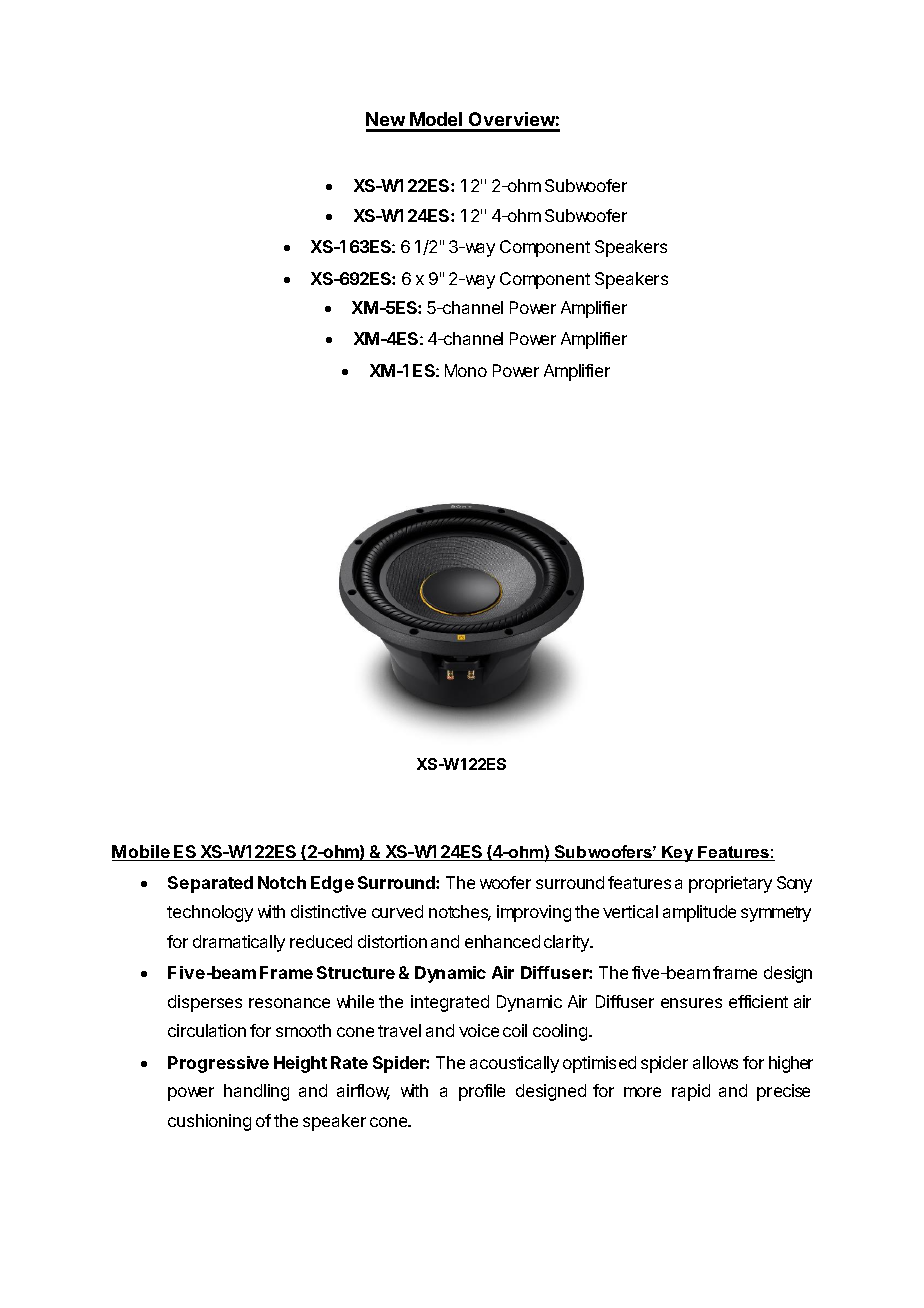  What do you see at coordinates (332, 884) in the image?
I see `Edge` at bounding box center [332, 884].
